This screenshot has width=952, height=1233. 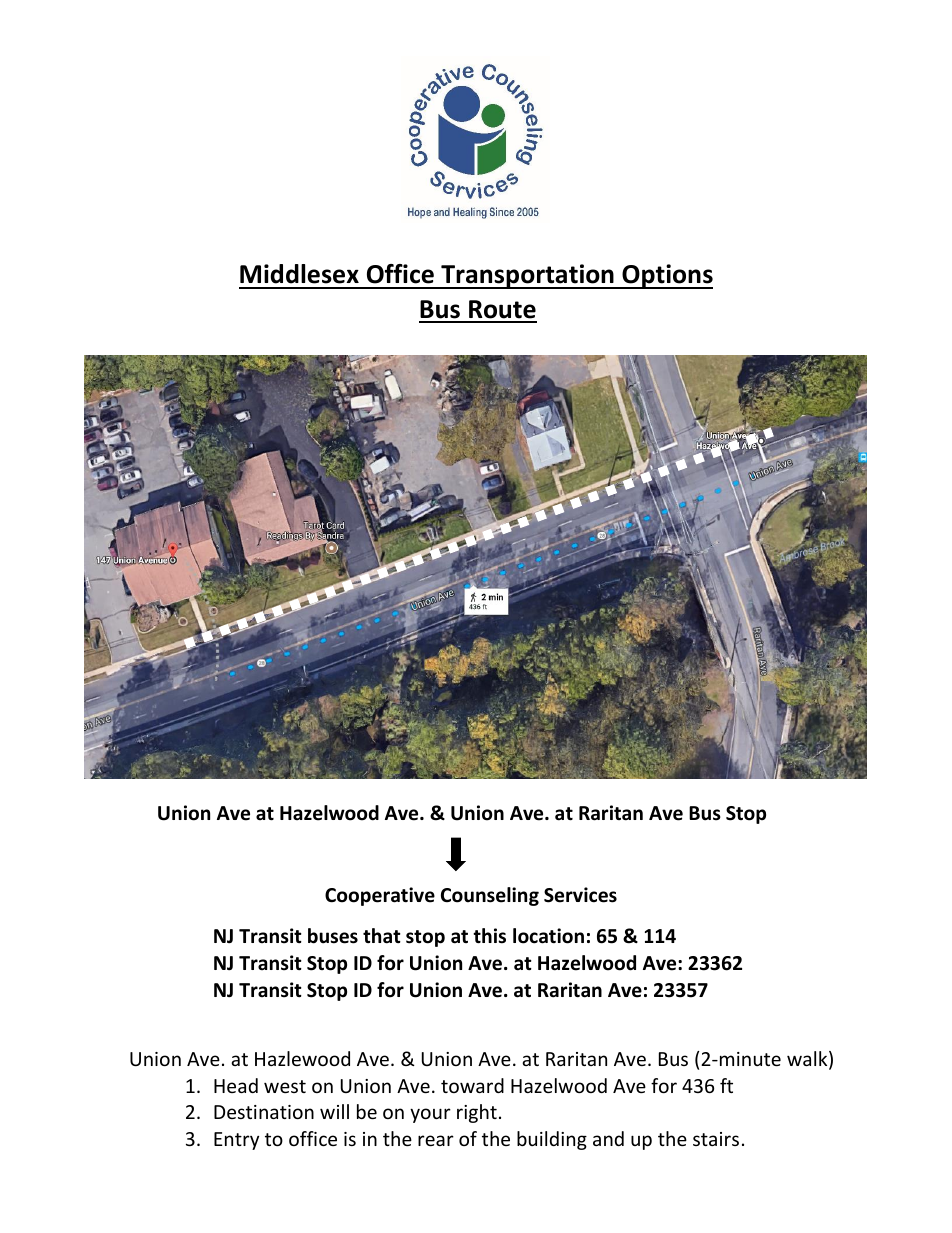 I want to click on and, so click(x=608, y=1138).
